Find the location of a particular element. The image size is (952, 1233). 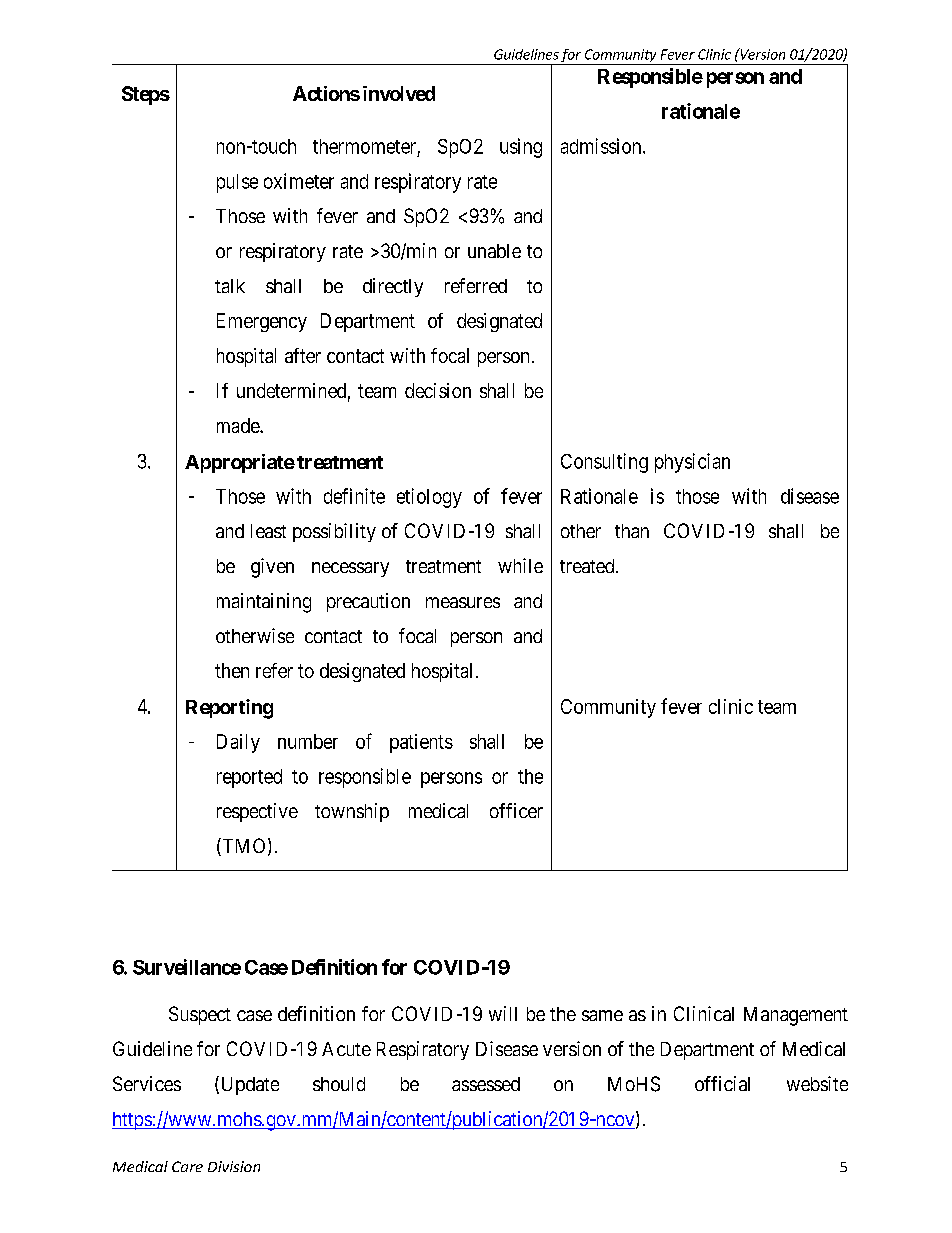

Division is located at coordinates (234, 1166).
